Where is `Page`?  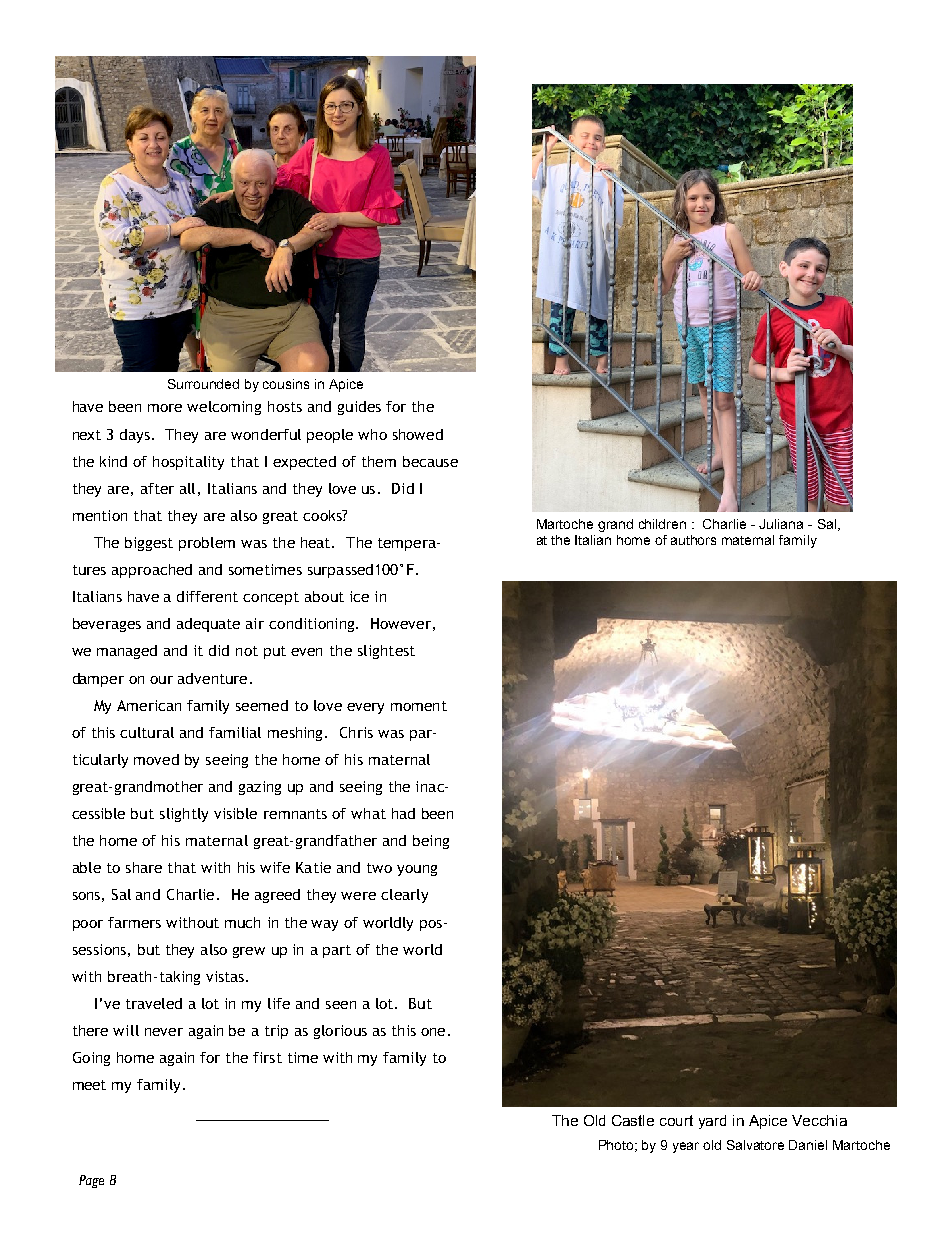 Page is located at coordinates (91, 1181).
